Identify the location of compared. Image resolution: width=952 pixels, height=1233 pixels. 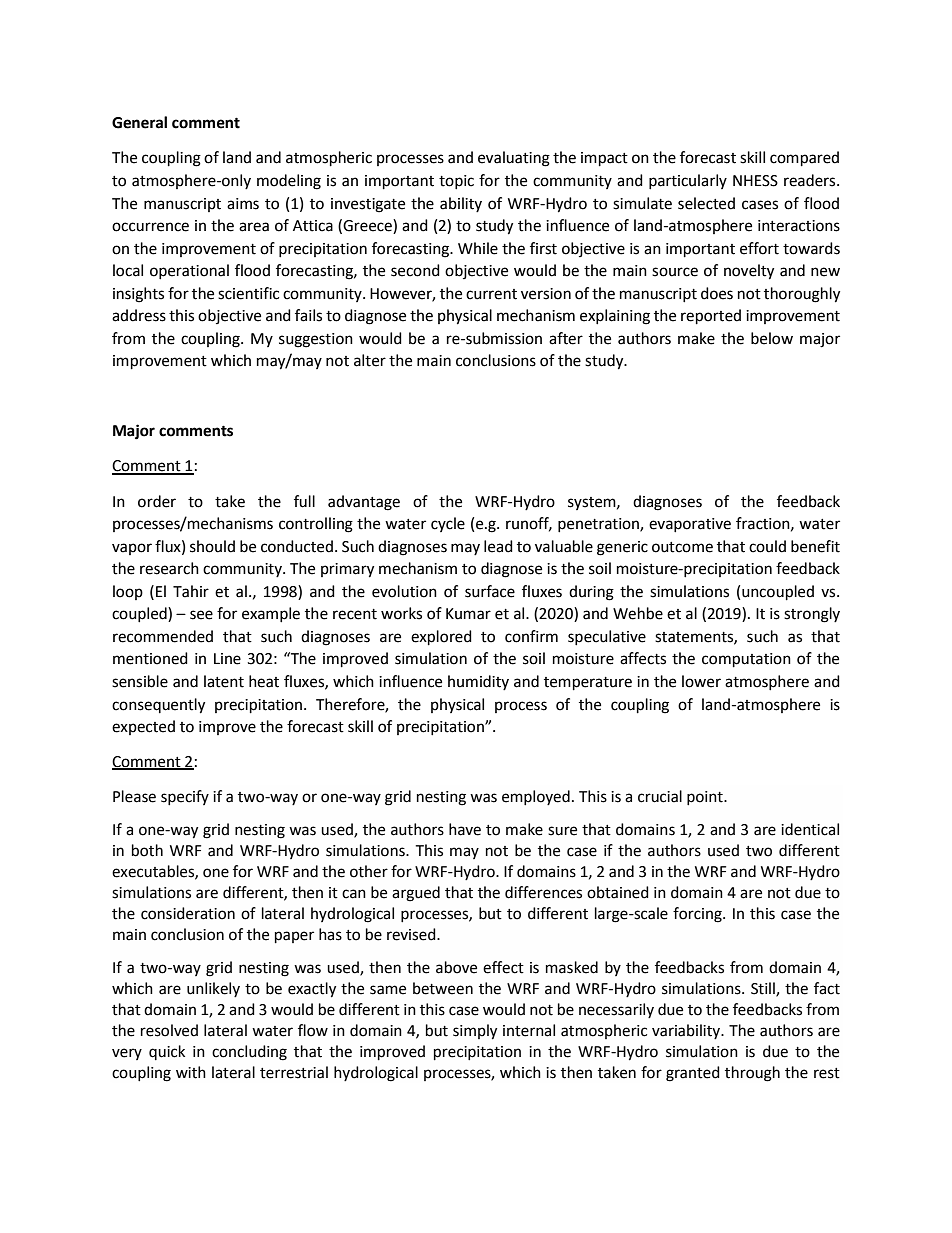
(804, 159).
